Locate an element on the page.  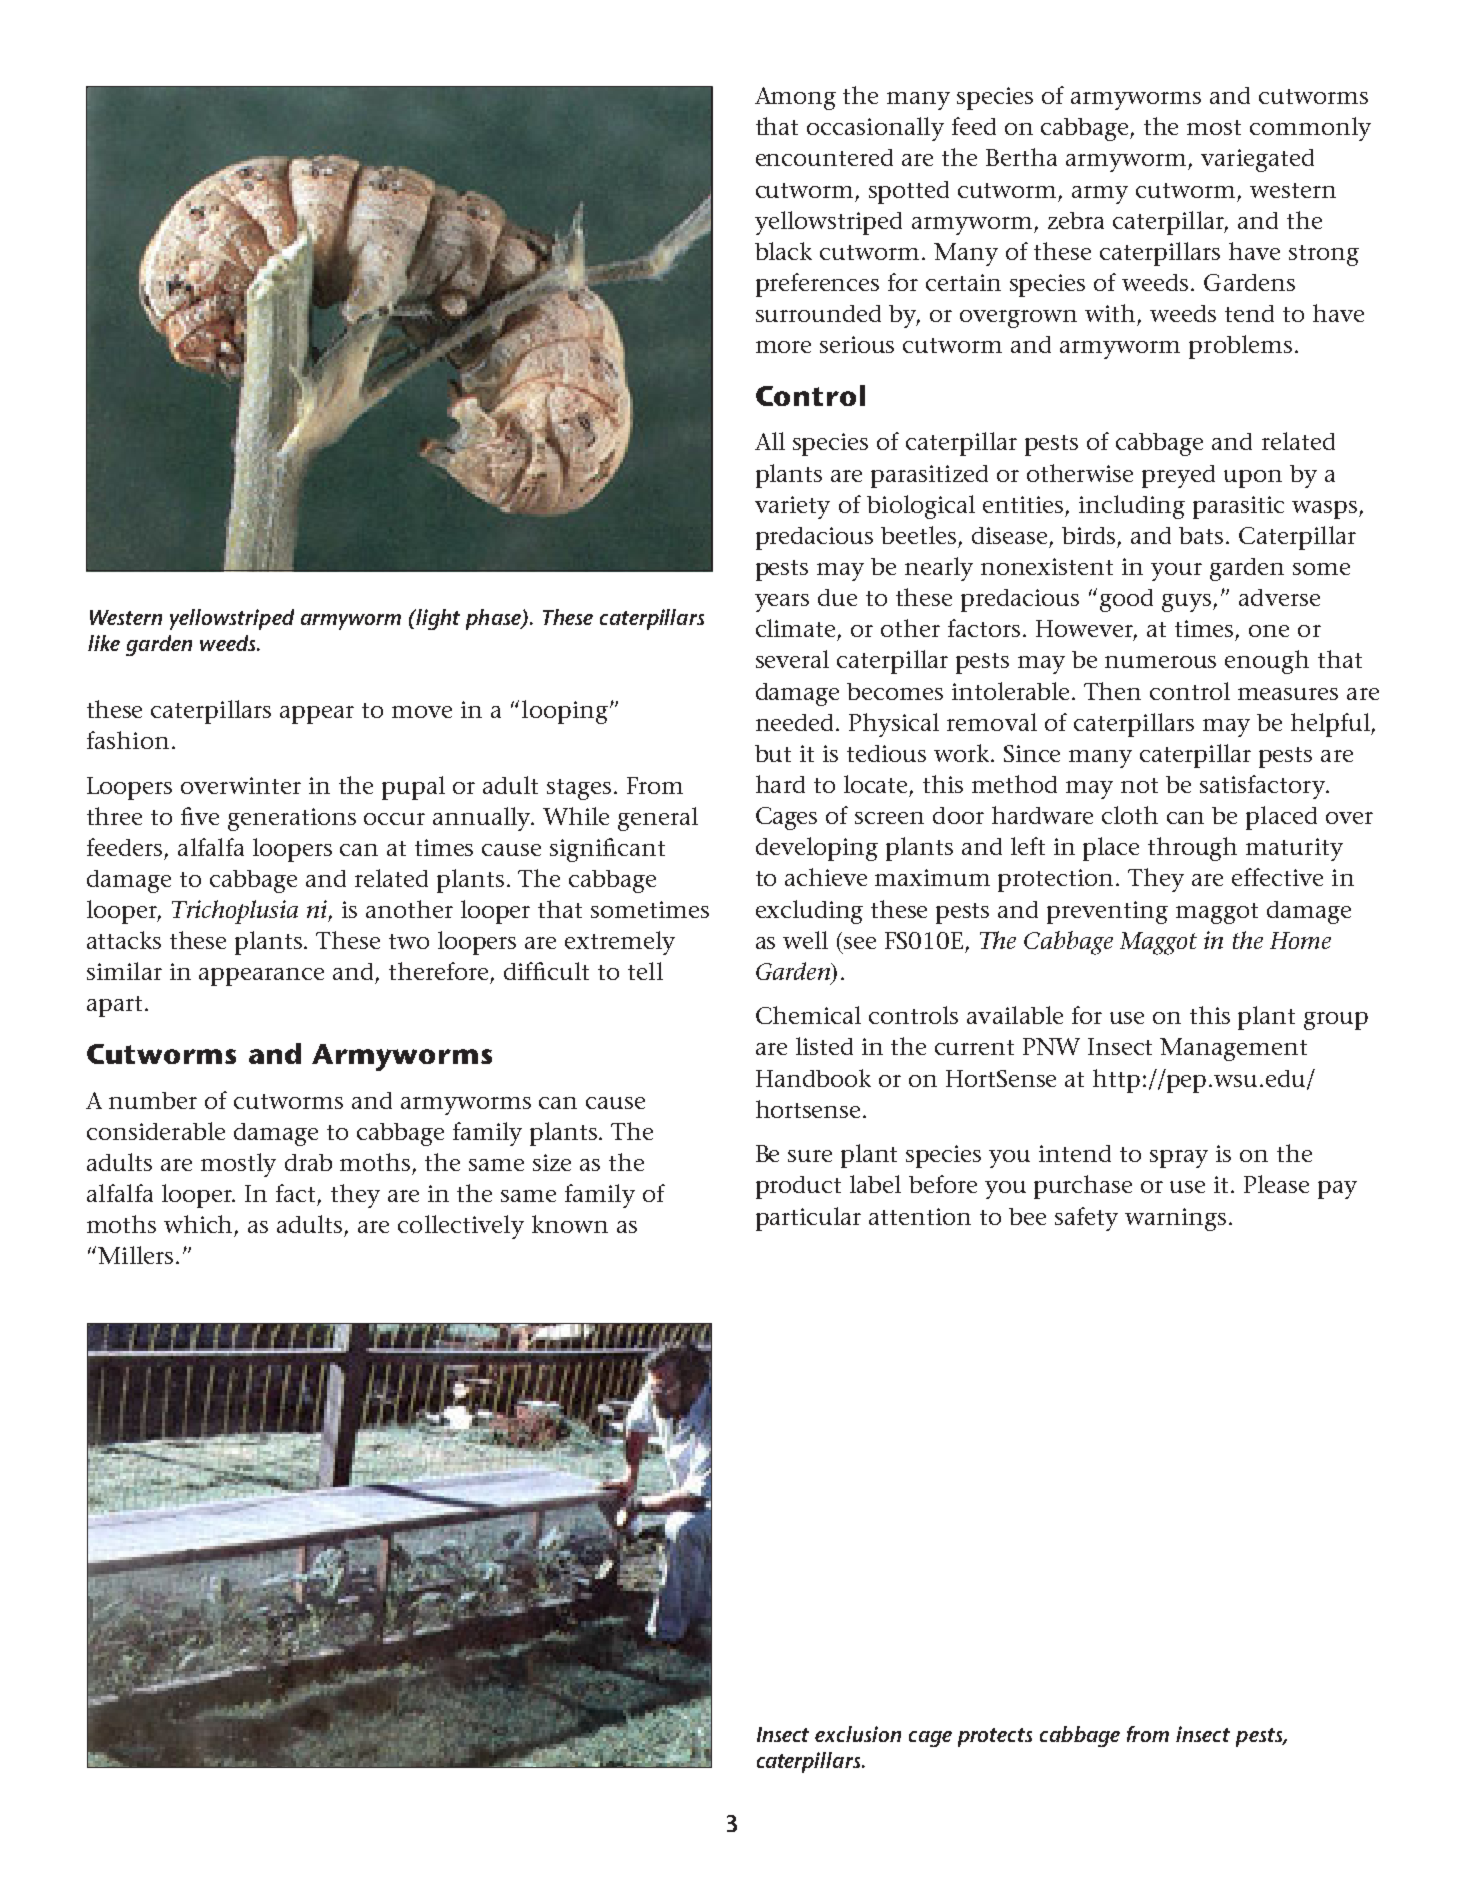
warnings is located at coordinates (1175, 1219).
